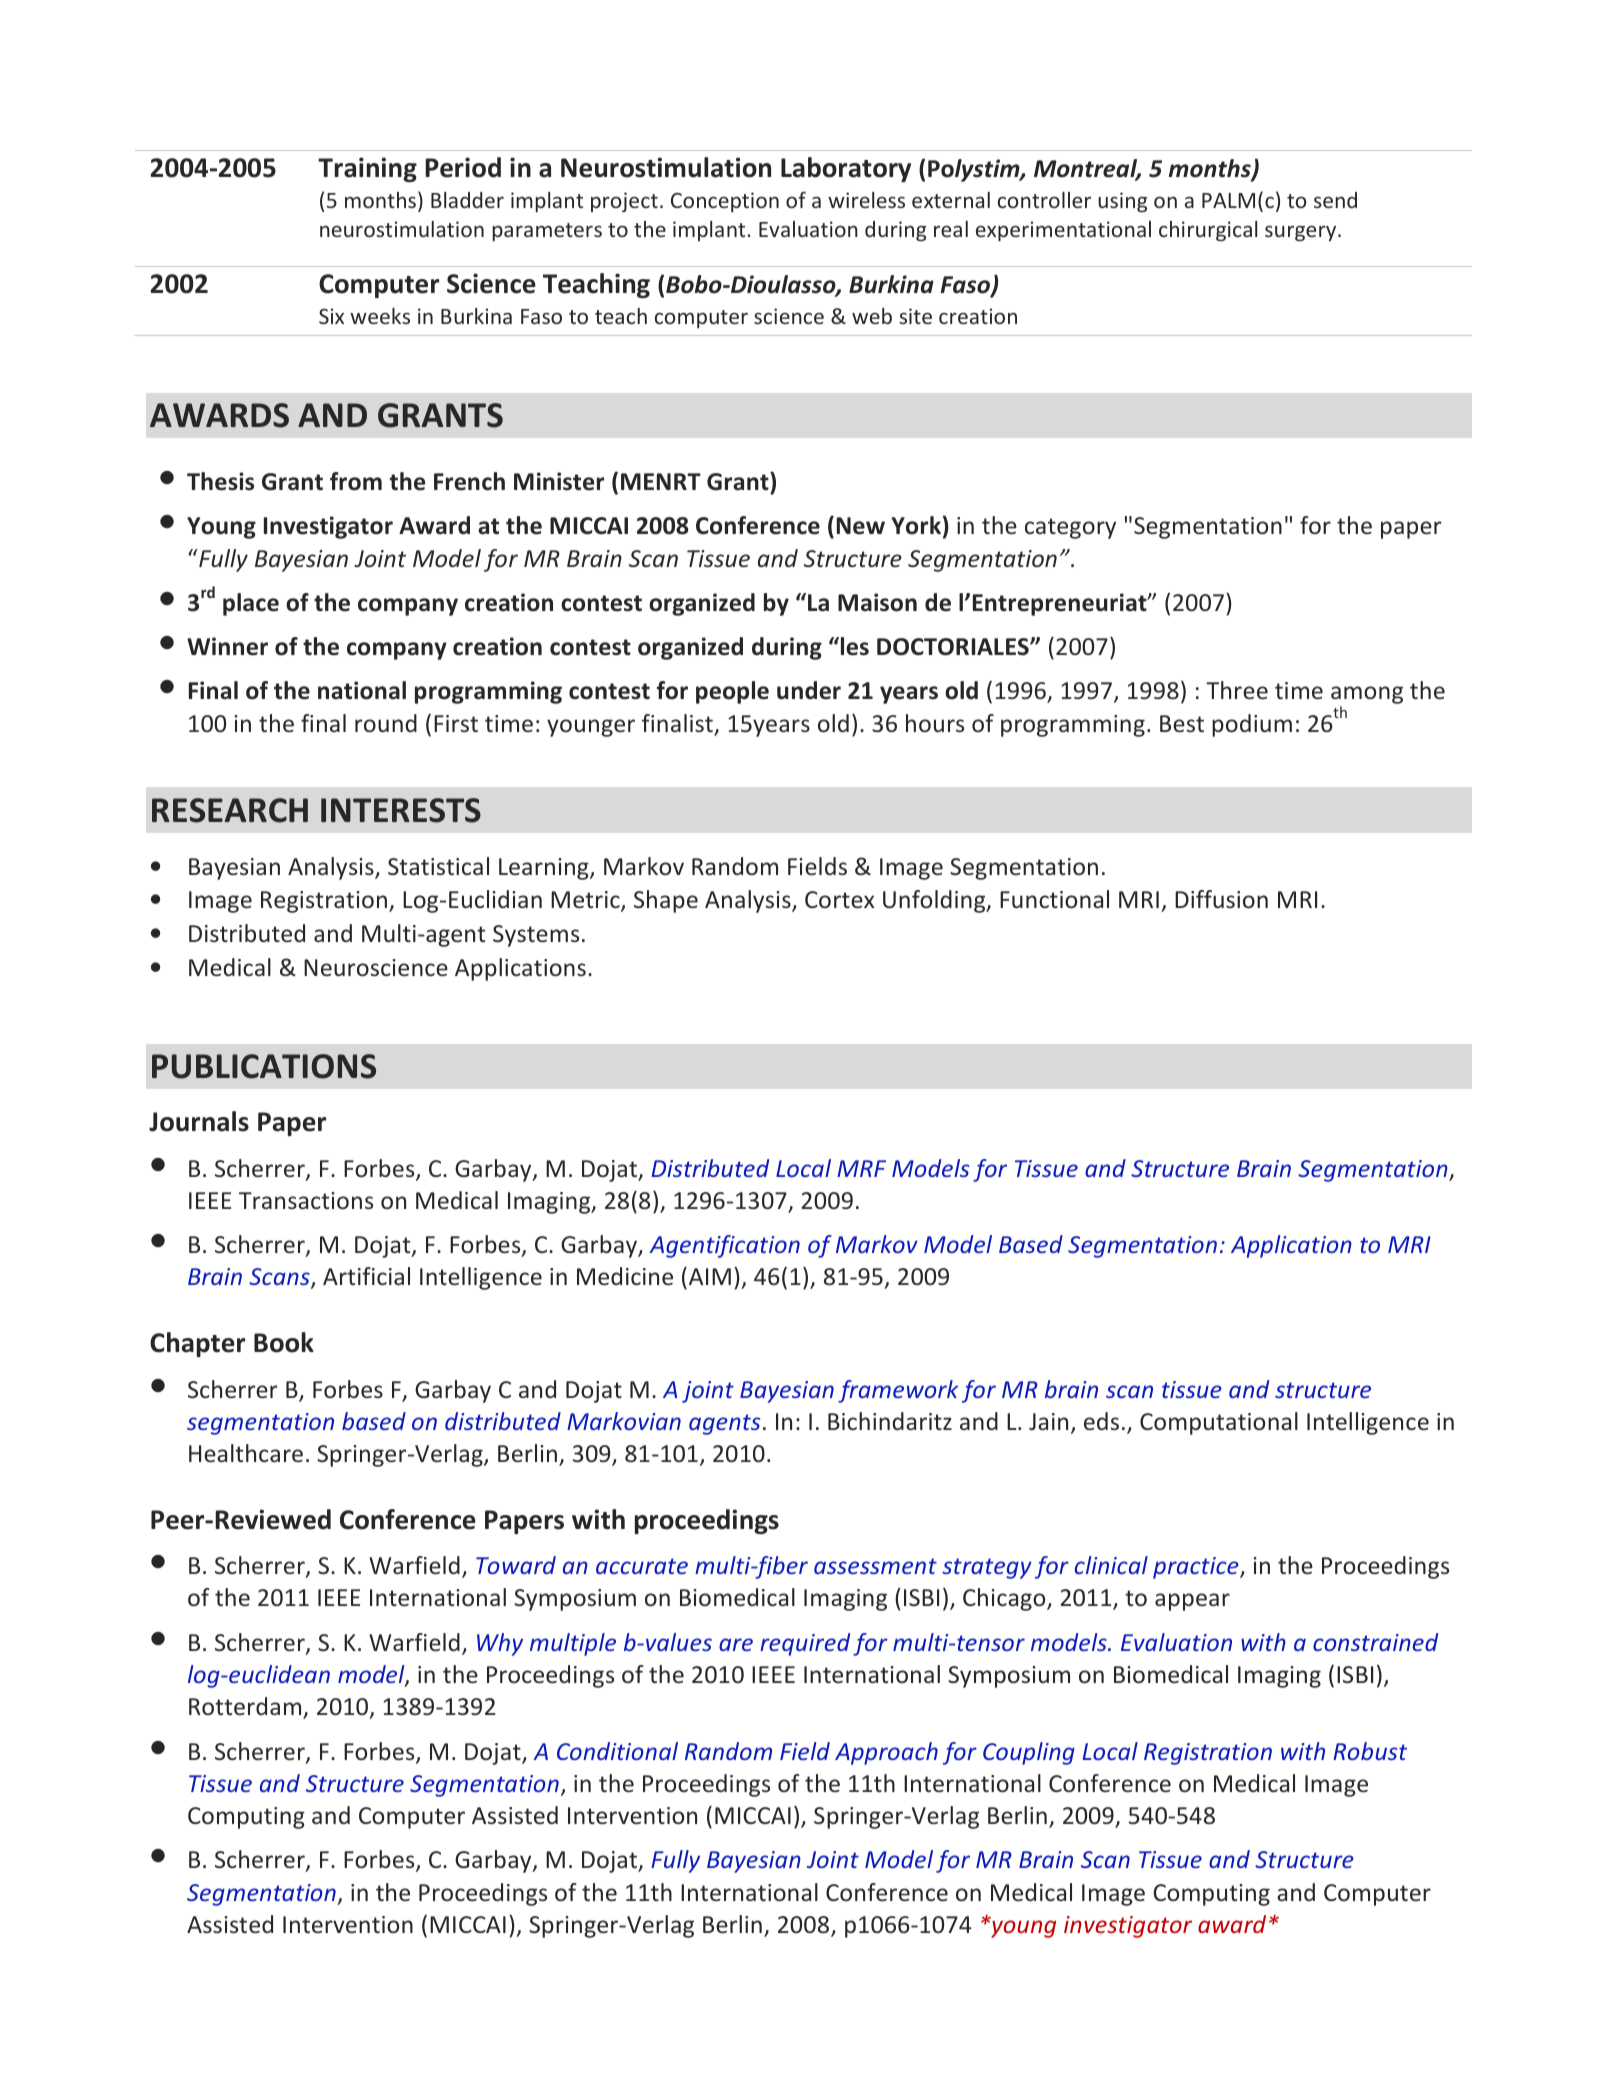 The width and height of the document is (1618, 2093). What do you see at coordinates (805, 1644) in the document?
I see `required` at bounding box center [805, 1644].
